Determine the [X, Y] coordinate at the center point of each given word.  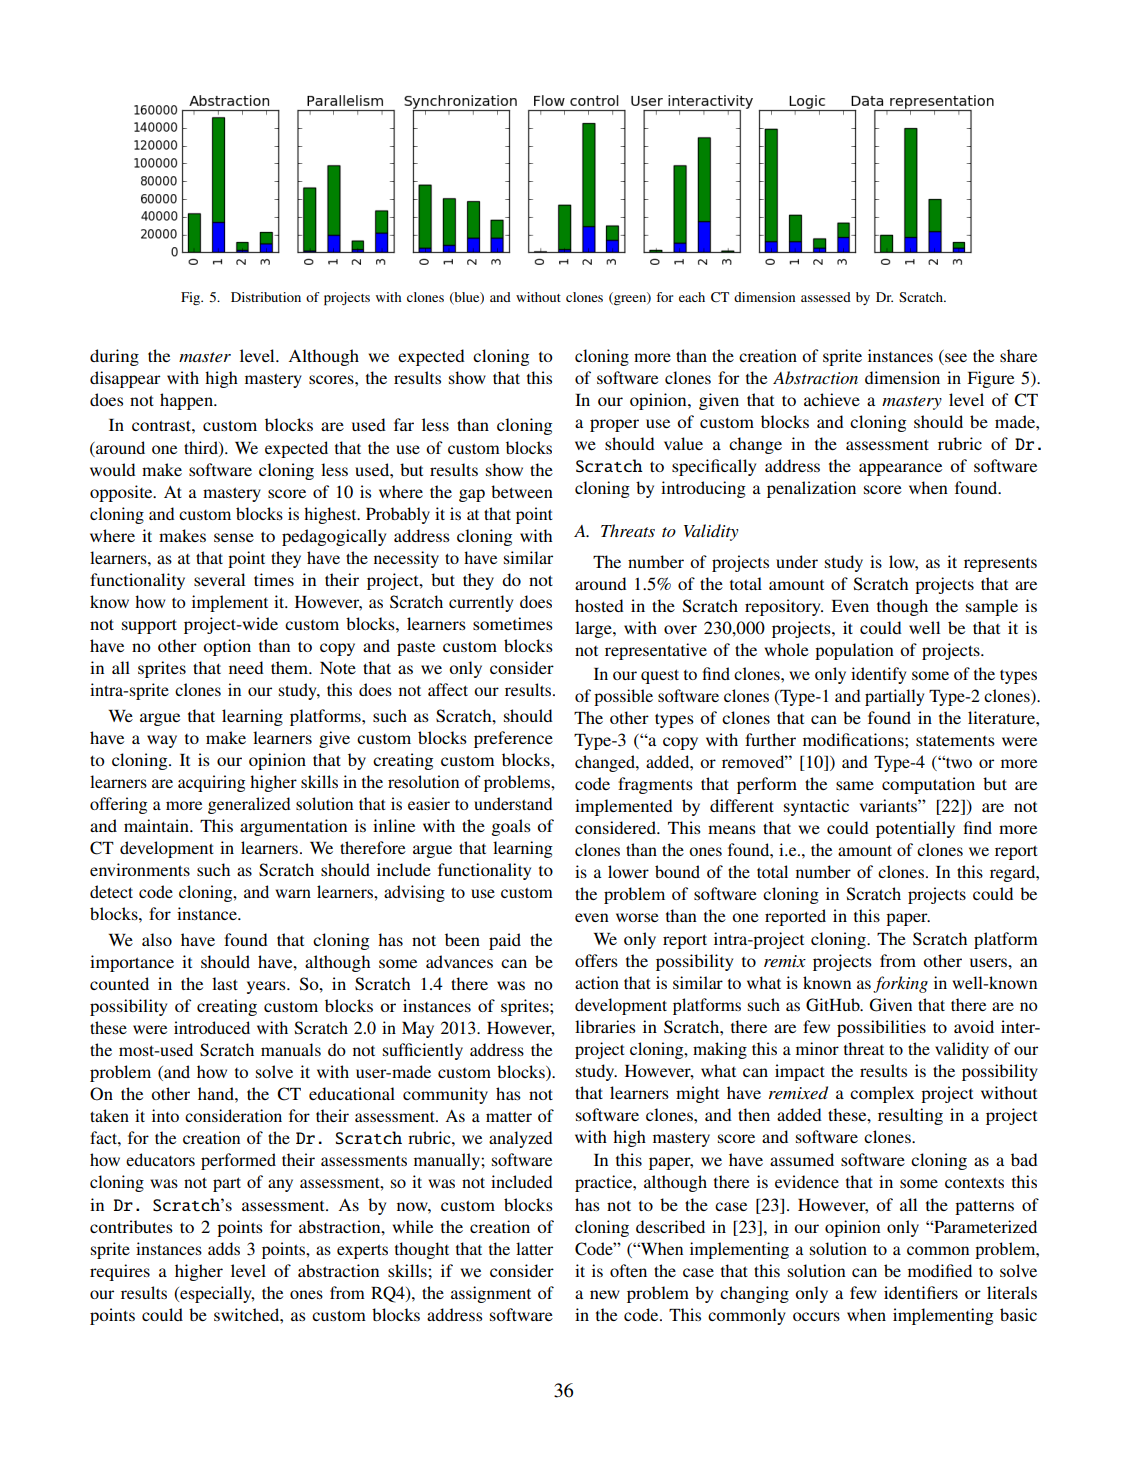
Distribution [266, 297]
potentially [915, 829]
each [692, 297]
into [165, 1115]
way [162, 741]
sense [234, 537]
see [956, 357]
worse [637, 917]
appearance [900, 469]
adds [224, 1248]
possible [623, 697]
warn [293, 893]
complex [882, 1094]
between [522, 491]
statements [955, 740]
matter [509, 1117]
